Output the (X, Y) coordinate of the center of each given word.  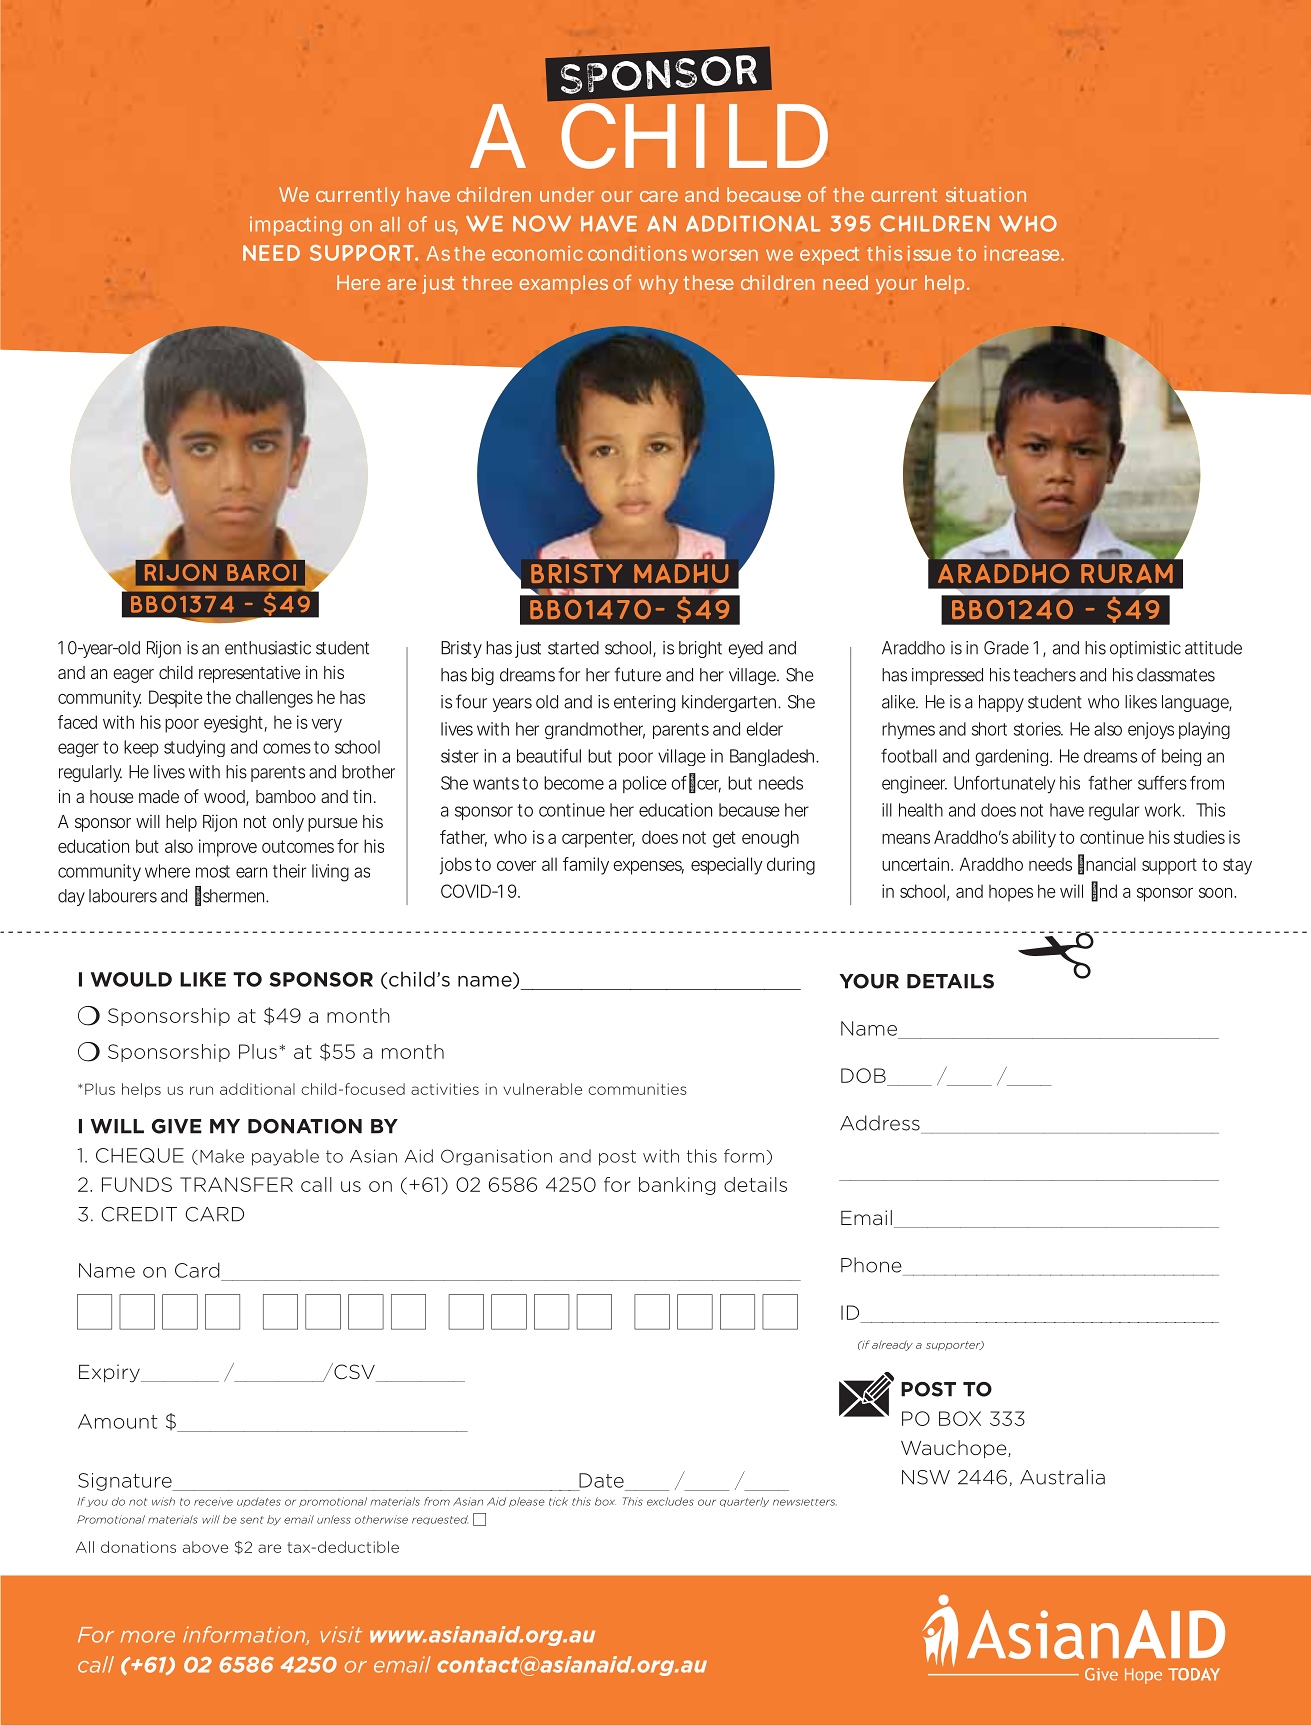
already (892, 1345)
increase (1021, 253)
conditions (637, 253)
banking (677, 1186)
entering (644, 703)
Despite (176, 699)
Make (222, 1156)
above (205, 1547)
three (487, 282)
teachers (1044, 675)
